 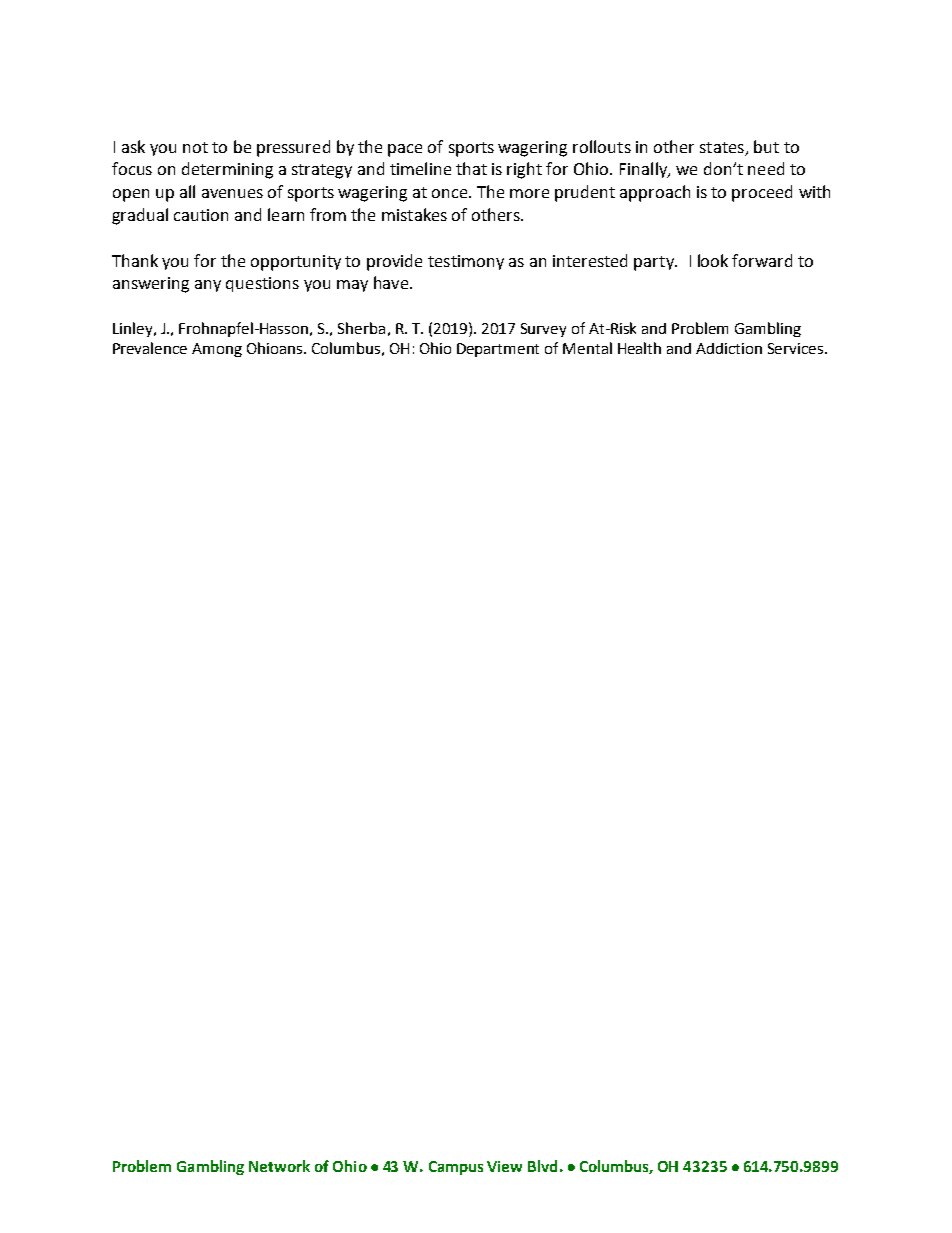 I want to click on Health, so click(x=639, y=348).
